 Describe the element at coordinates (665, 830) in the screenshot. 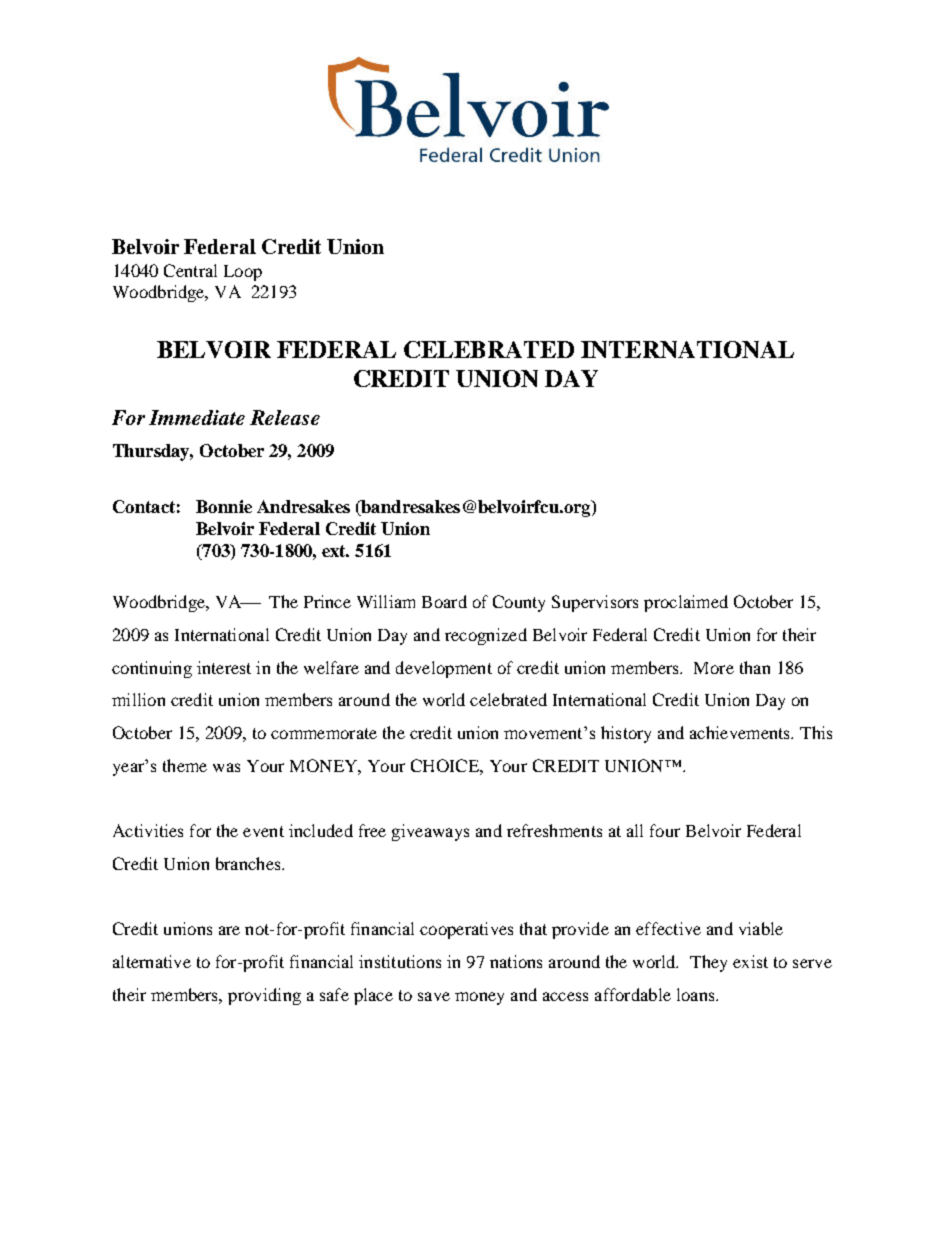

I see `four` at that location.
